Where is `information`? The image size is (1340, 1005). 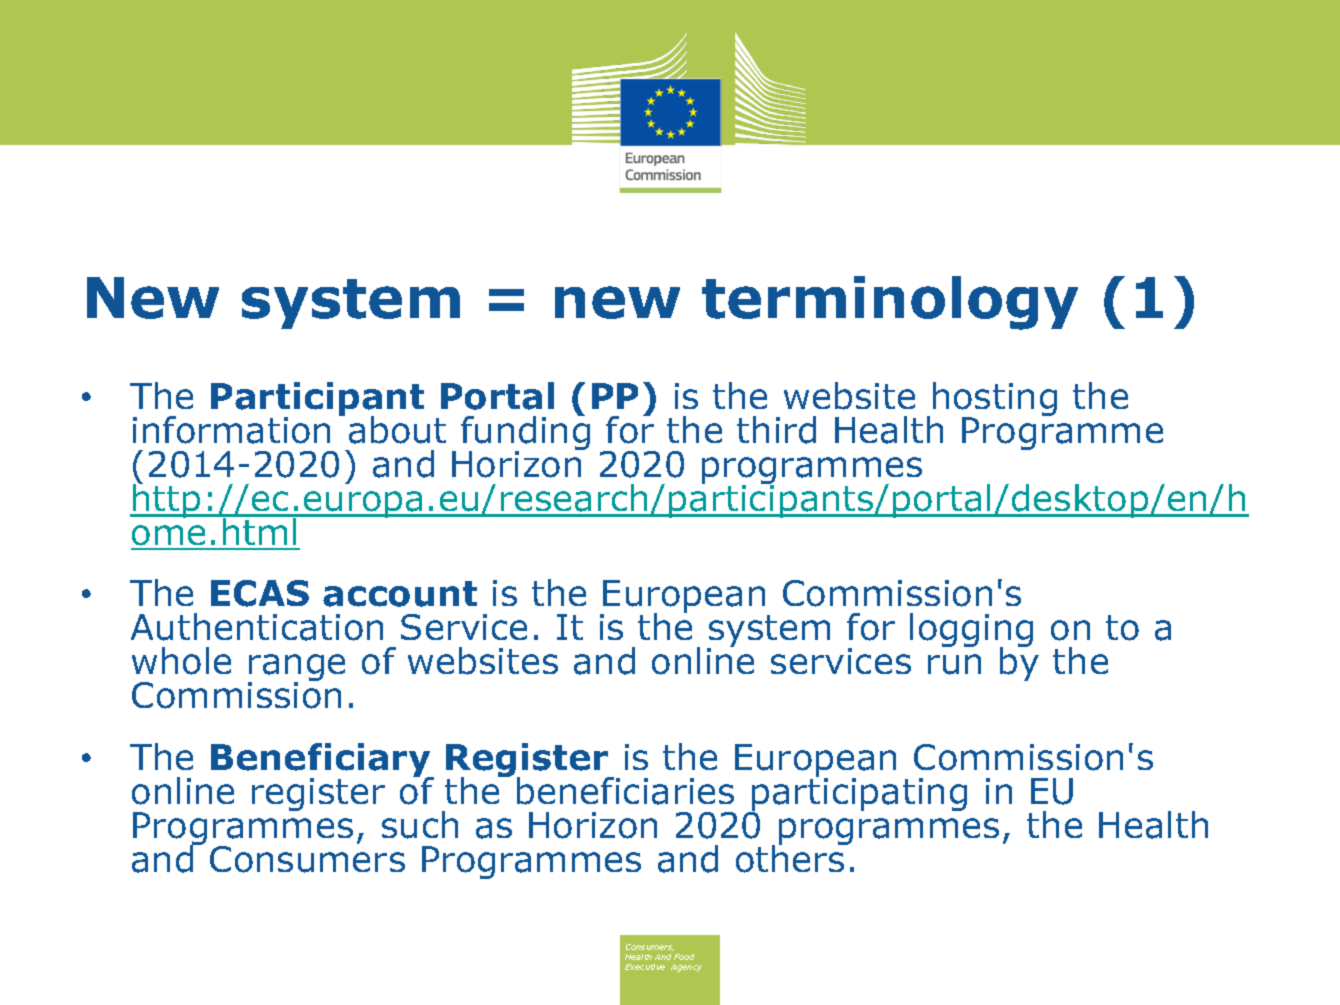
information is located at coordinates (231, 430).
